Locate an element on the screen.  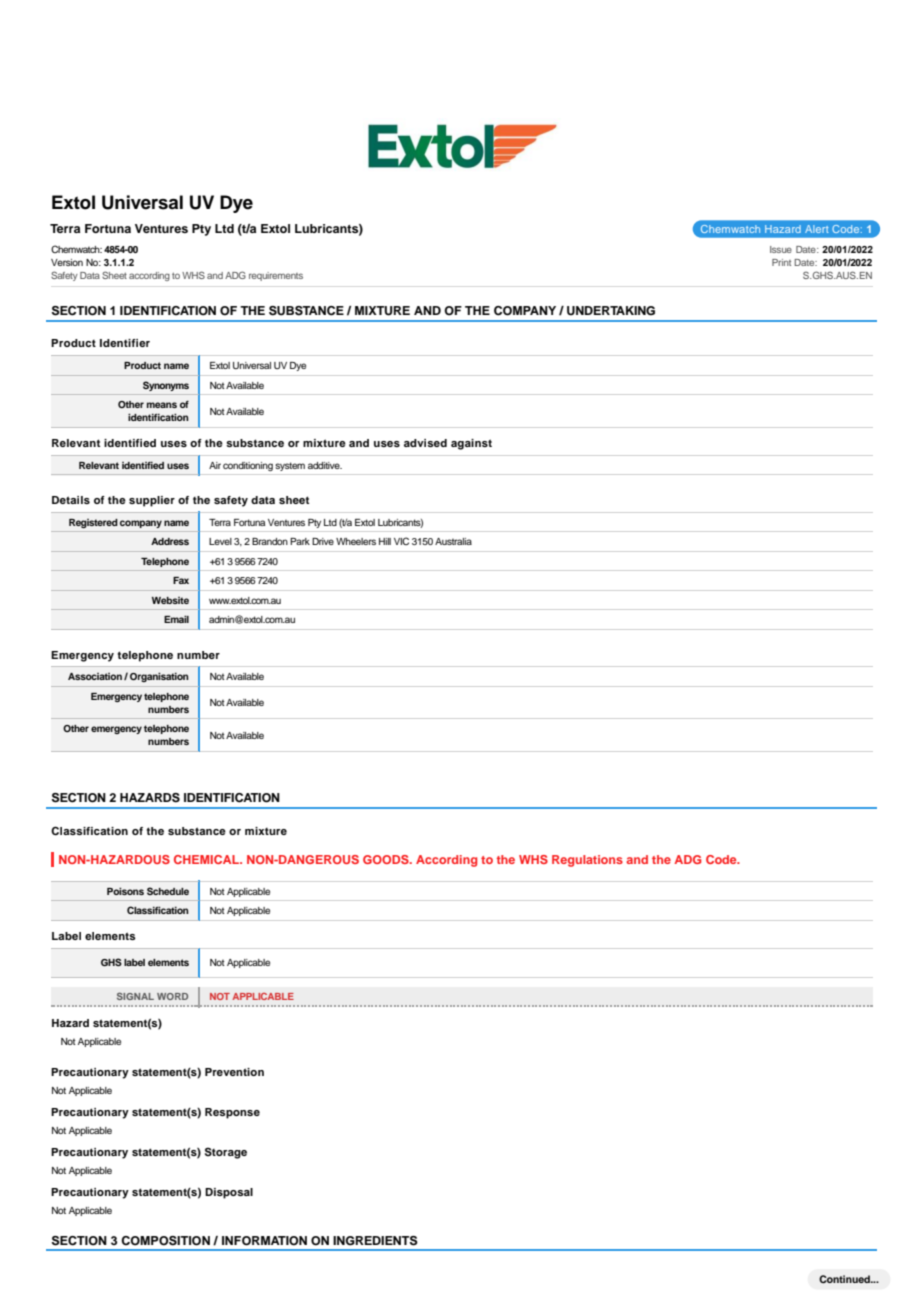
Organisation is located at coordinates (159, 677).
